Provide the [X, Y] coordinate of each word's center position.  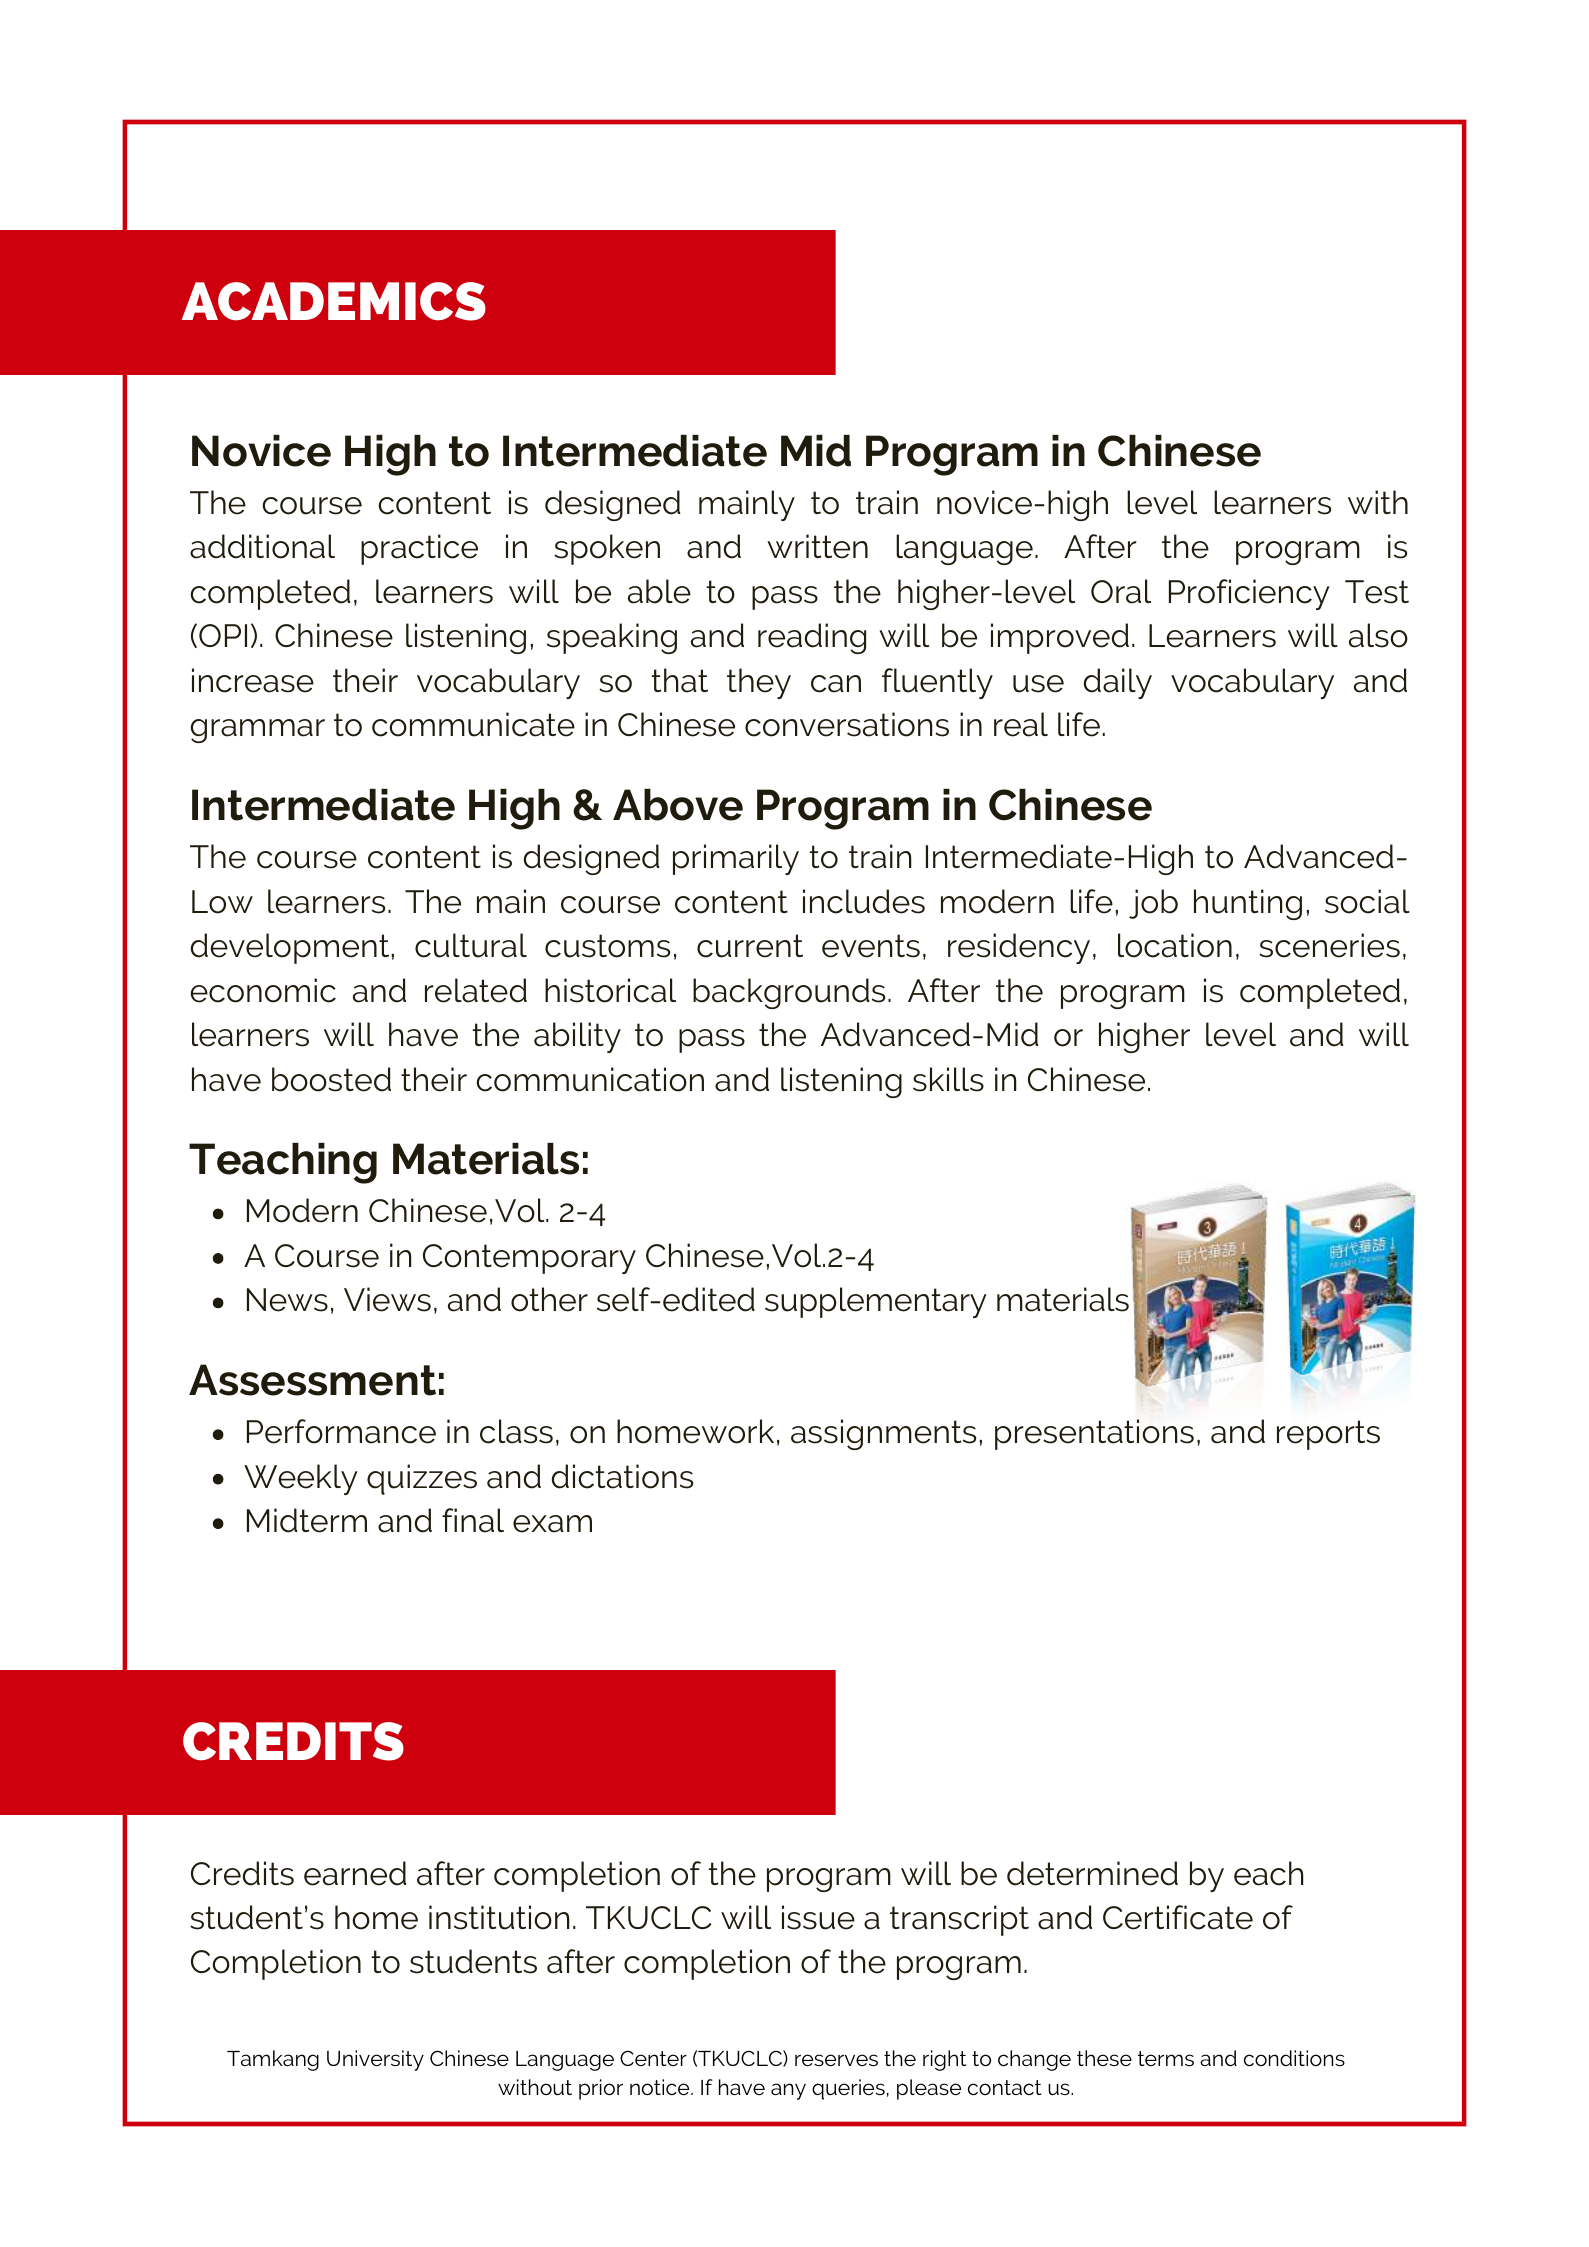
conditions [1294, 2058]
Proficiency [1249, 594]
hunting [1248, 904]
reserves [836, 2060]
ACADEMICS [334, 301]
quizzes [422, 1479]
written [817, 546]
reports [1328, 1435]
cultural [471, 945]
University [375, 2060]
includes [864, 901]
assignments [883, 1434]
